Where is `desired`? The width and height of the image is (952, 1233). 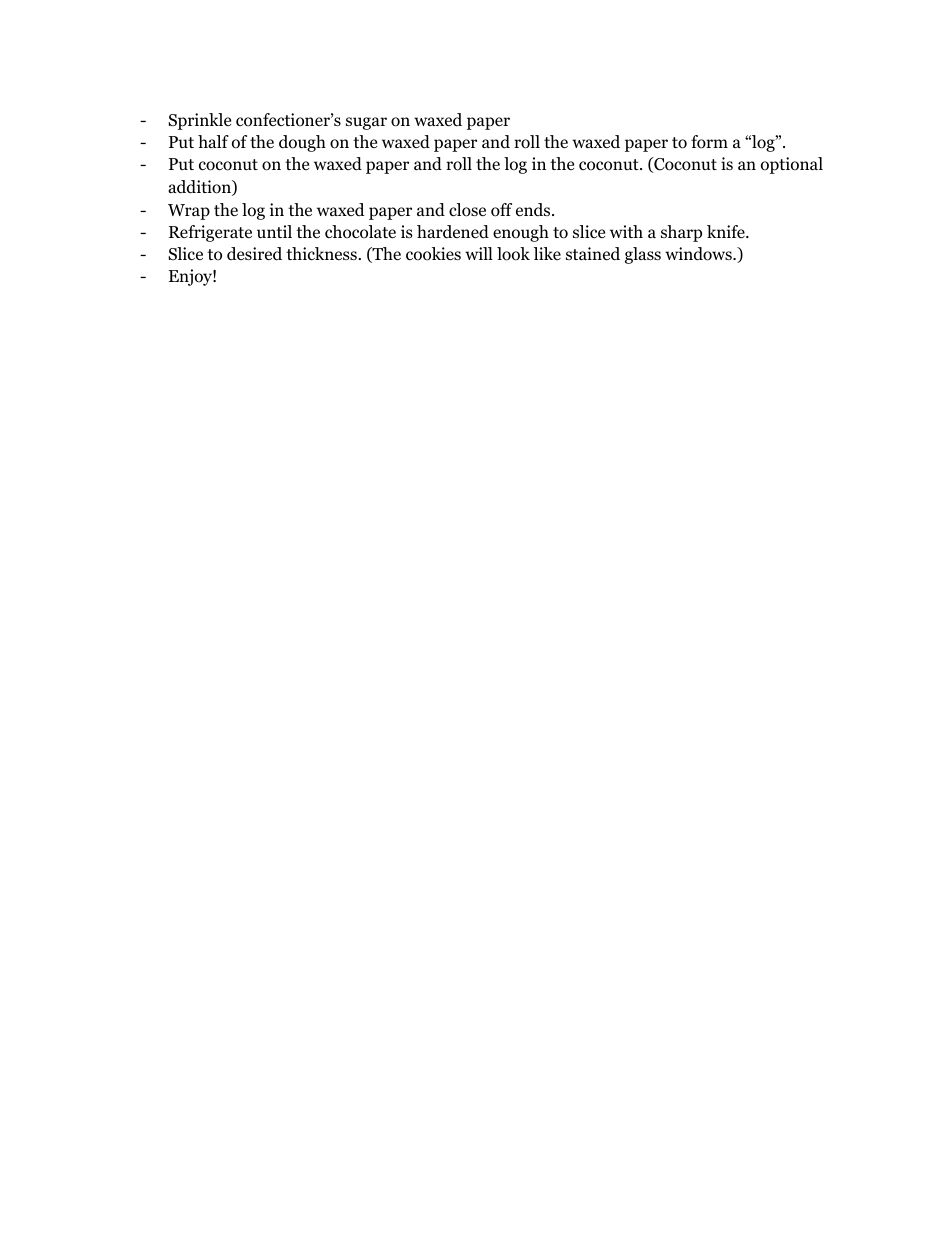
desired is located at coordinates (254, 254).
